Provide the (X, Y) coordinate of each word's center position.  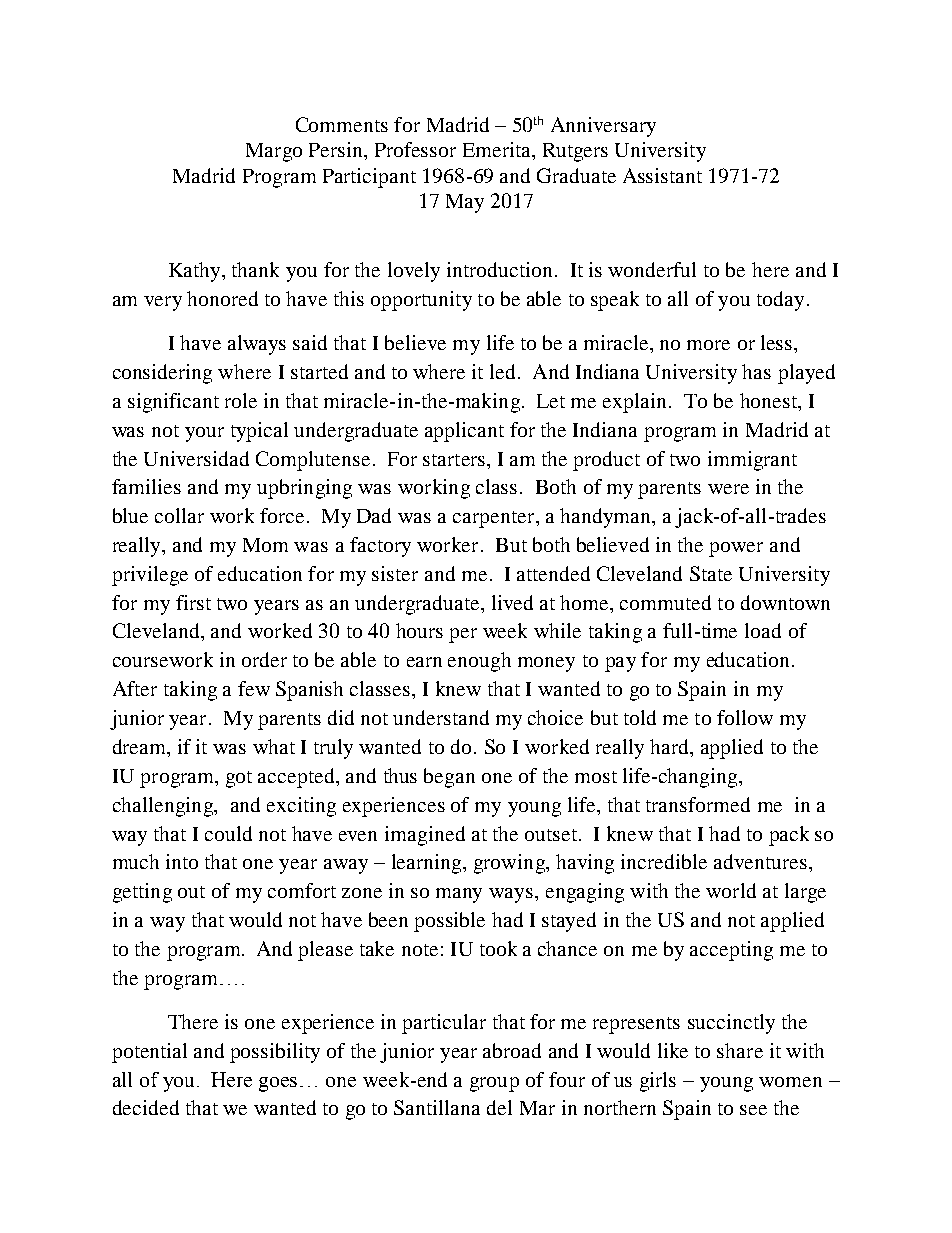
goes (280, 1084)
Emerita (498, 149)
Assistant (662, 175)
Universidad (196, 458)
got (239, 779)
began (449, 778)
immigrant (752, 461)
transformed (698, 804)
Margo (274, 152)
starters (454, 460)
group (494, 1084)
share (740, 1050)
